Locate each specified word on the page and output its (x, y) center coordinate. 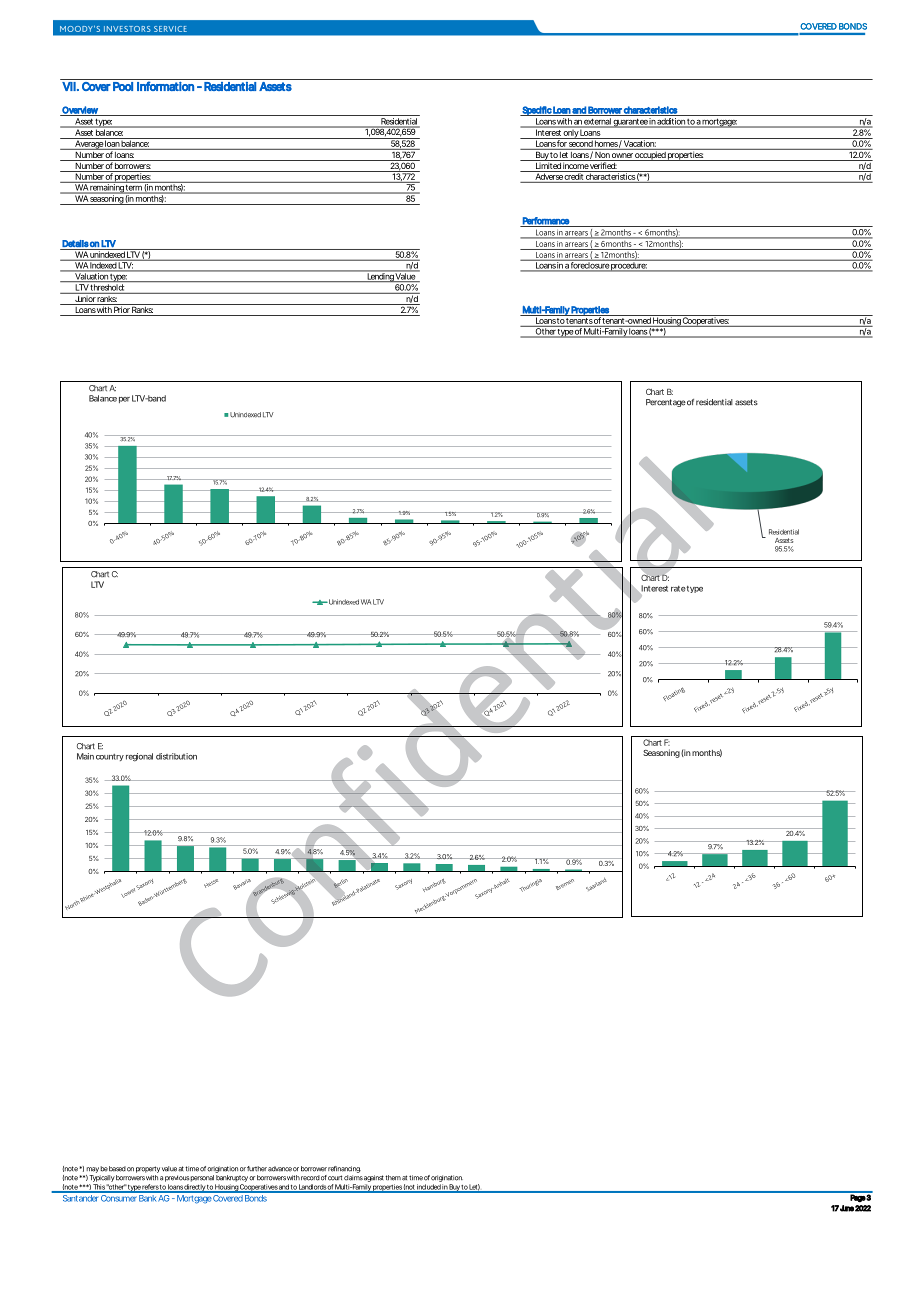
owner (622, 157)
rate (678, 589)
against (374, 1178)
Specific (536, 111)
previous (177, 1178)
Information (165, 86)
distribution (176, 756)
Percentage (666, 403)
